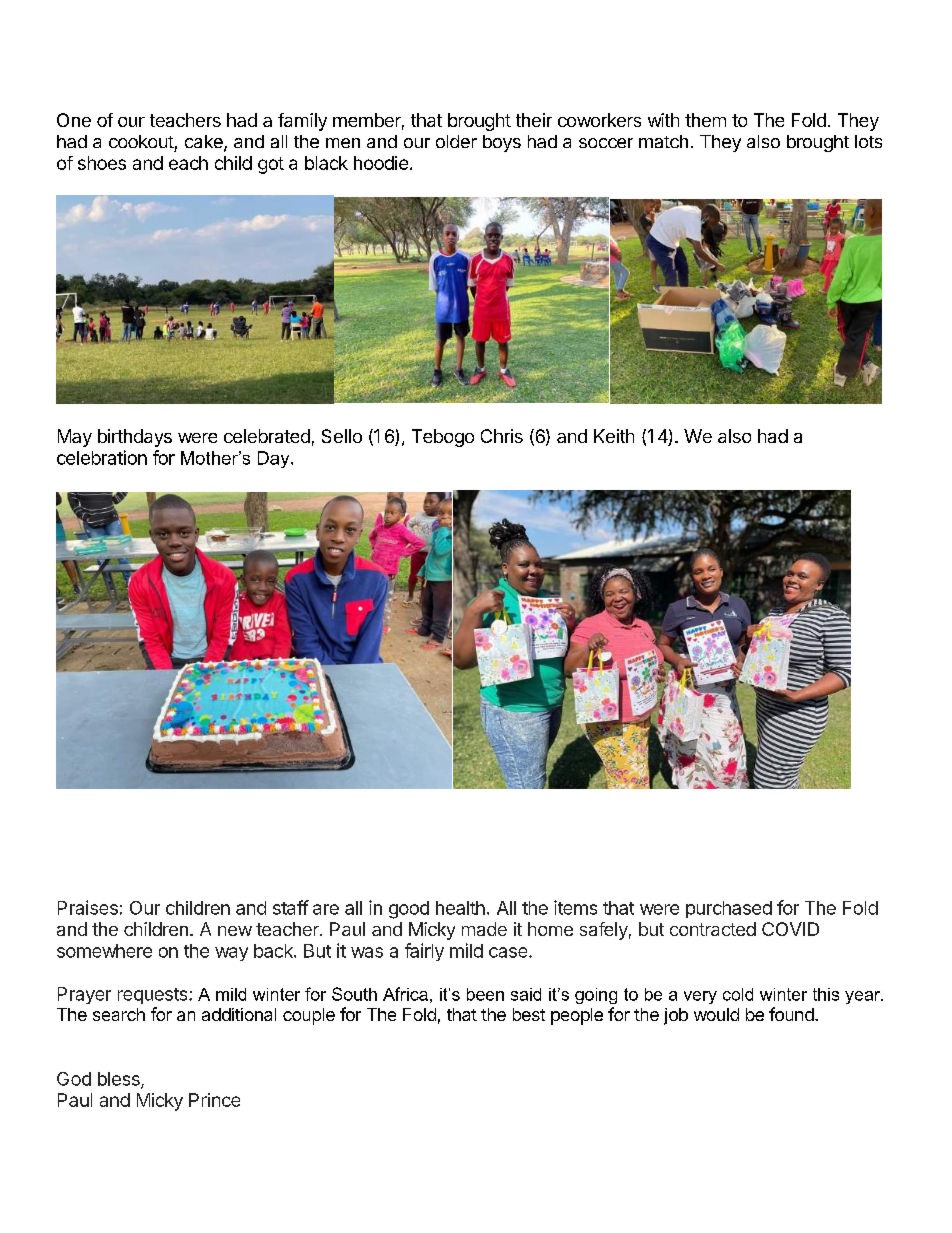 Image resolution: width=952 pixels, height=1233 pixels. I want to click on cookout, so click(141, 141).
